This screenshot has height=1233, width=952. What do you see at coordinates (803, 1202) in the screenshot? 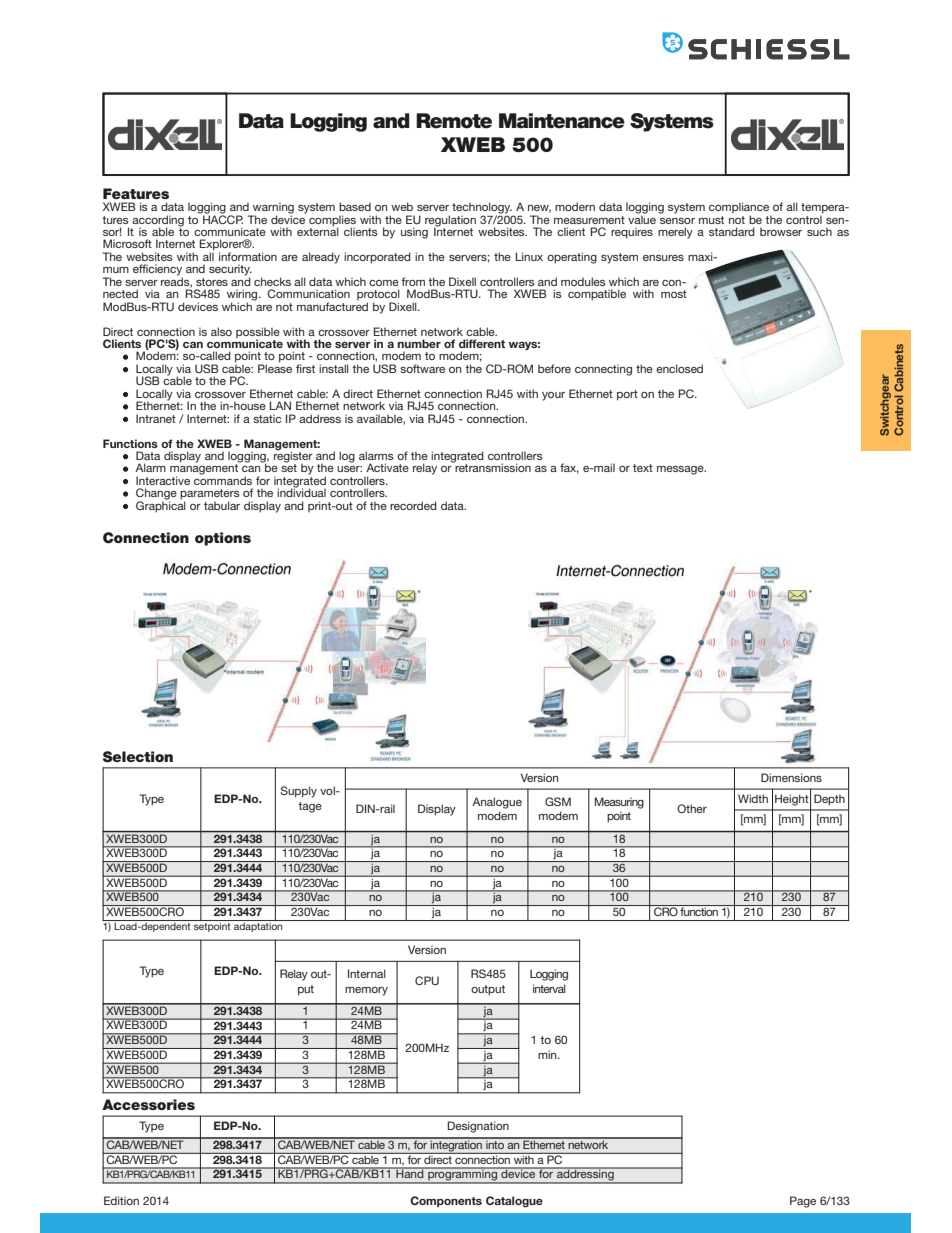
I see `Page` at bounding box center [803, 1202].
